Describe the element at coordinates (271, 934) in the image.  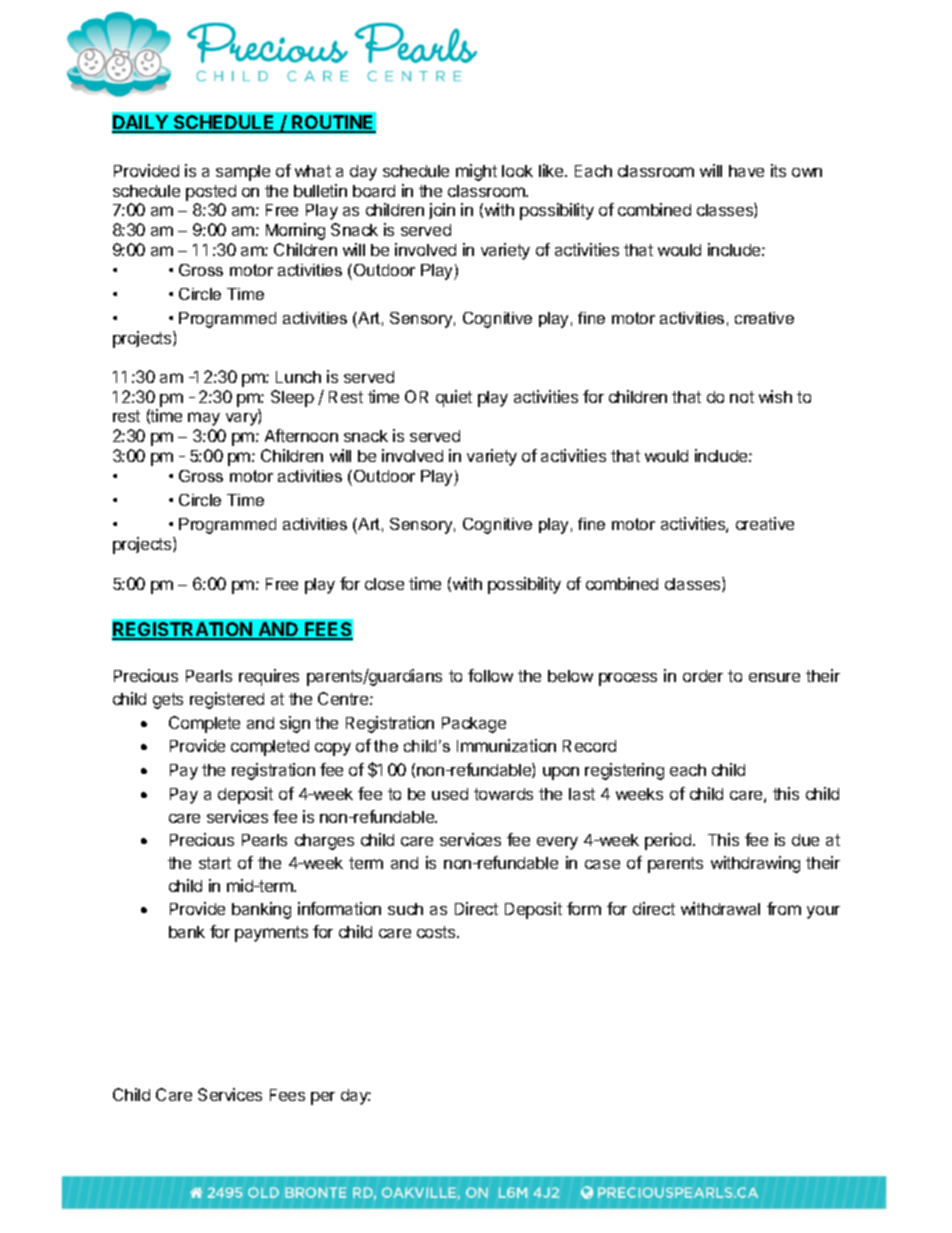
I see `payments` at that location.
